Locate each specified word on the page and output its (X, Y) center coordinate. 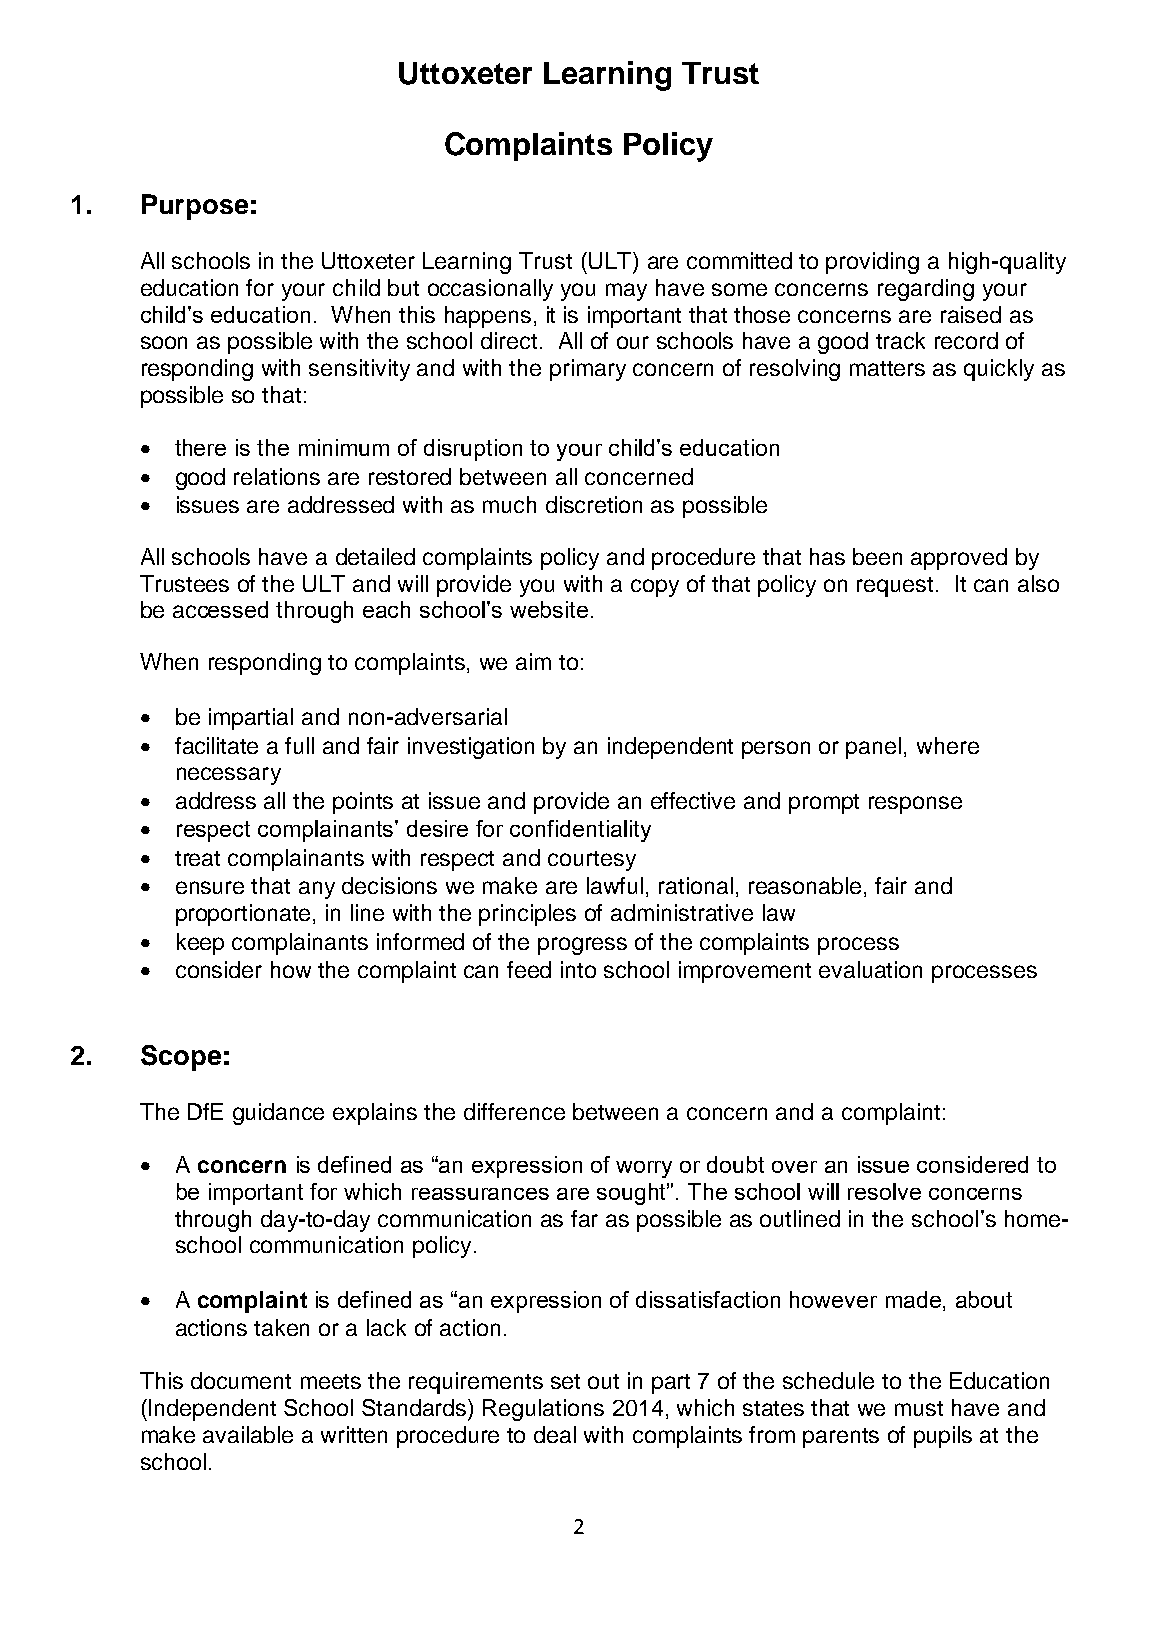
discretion (594, 504)
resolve (884, 1191)
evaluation (870, 969)
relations (277, 476)
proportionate (245, 915)
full (299, 745)
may (626, 292)
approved (959, 559)
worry (644, 1169)
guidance (278, 1114)
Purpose (195, 207)
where (948, 745)
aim (533, 661)
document (241, 1380)
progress (582, 946)
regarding (926, 290)
